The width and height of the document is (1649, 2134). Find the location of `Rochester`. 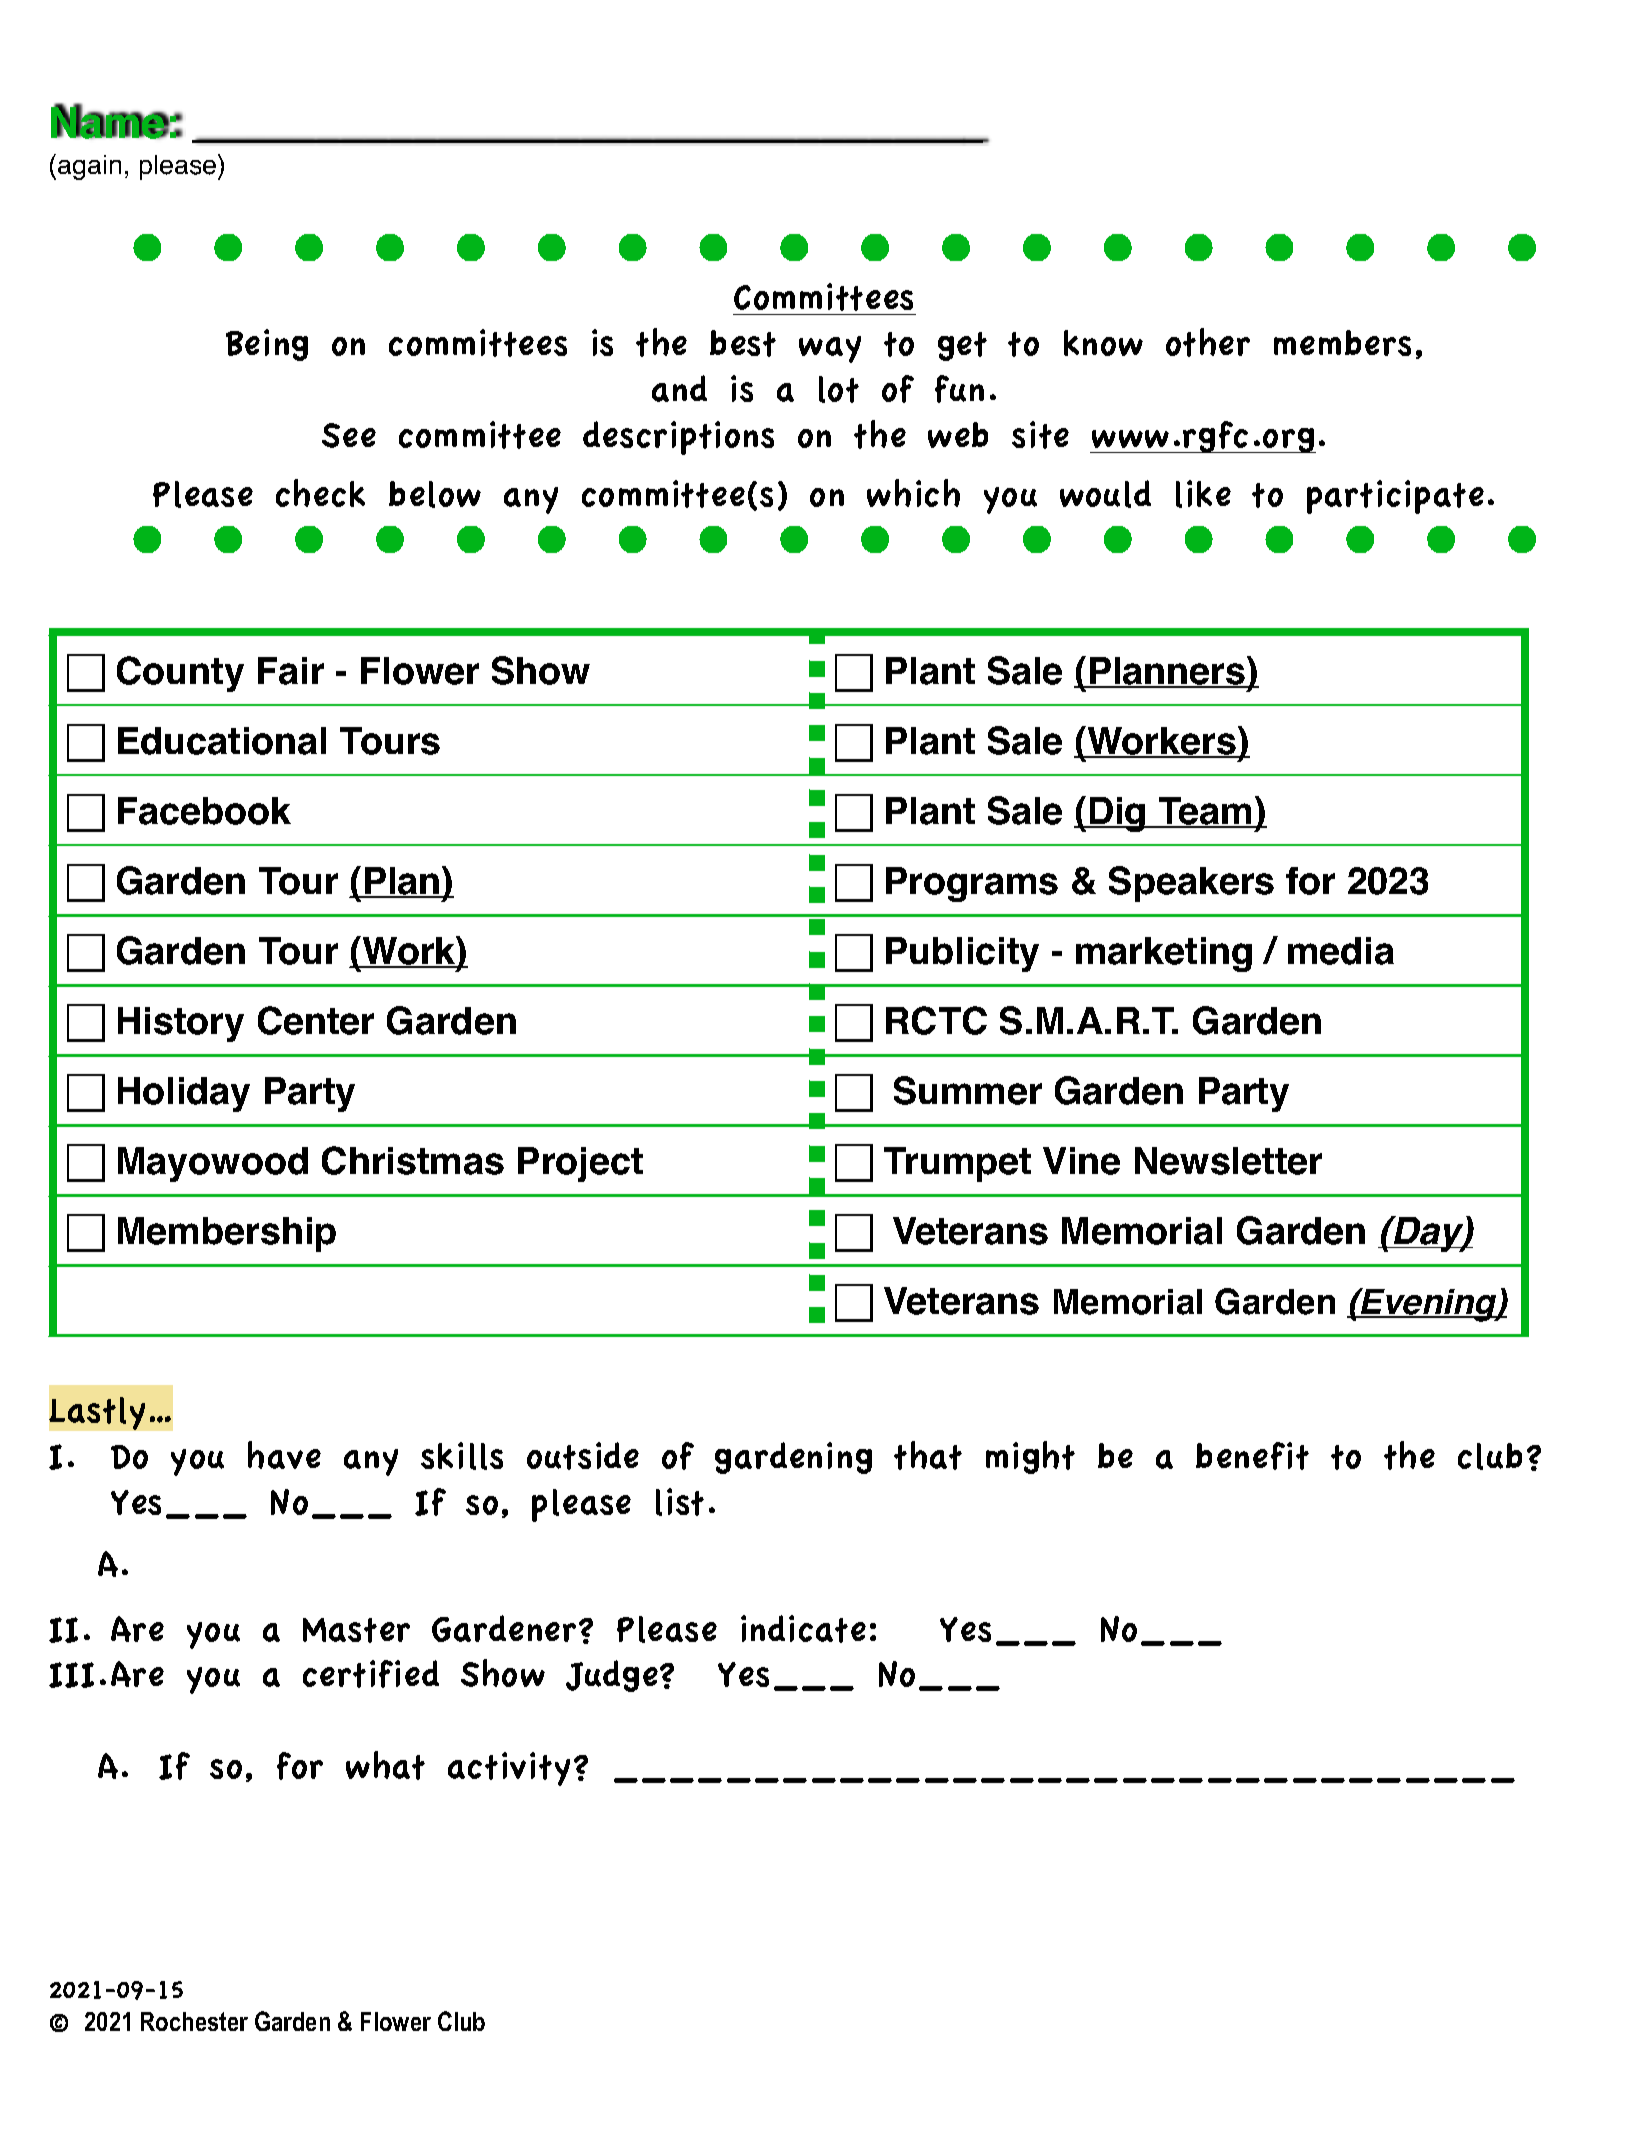

Rochester is located at coordinates (194, 2021).
